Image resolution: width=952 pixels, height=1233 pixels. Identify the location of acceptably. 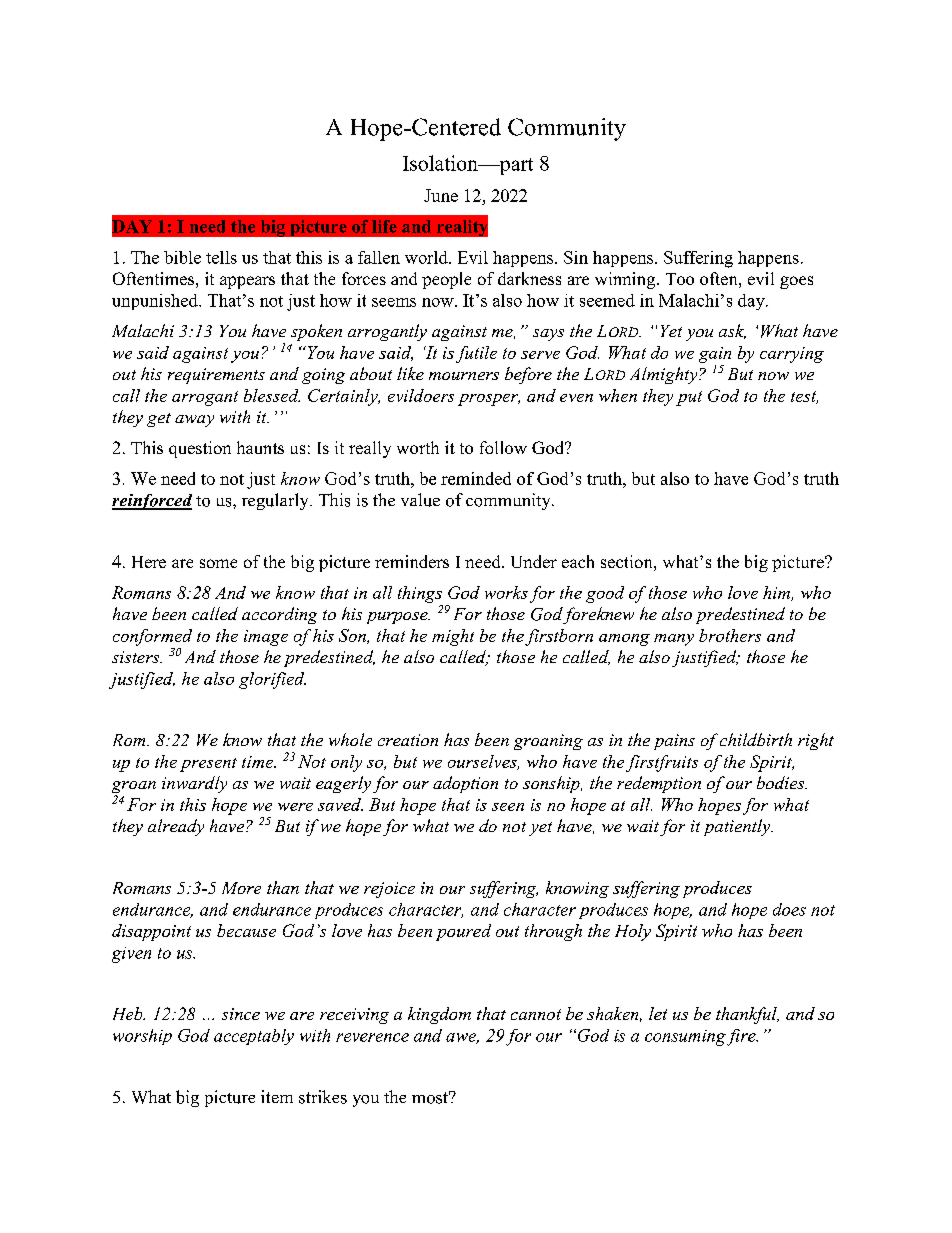
(254, 1037).
